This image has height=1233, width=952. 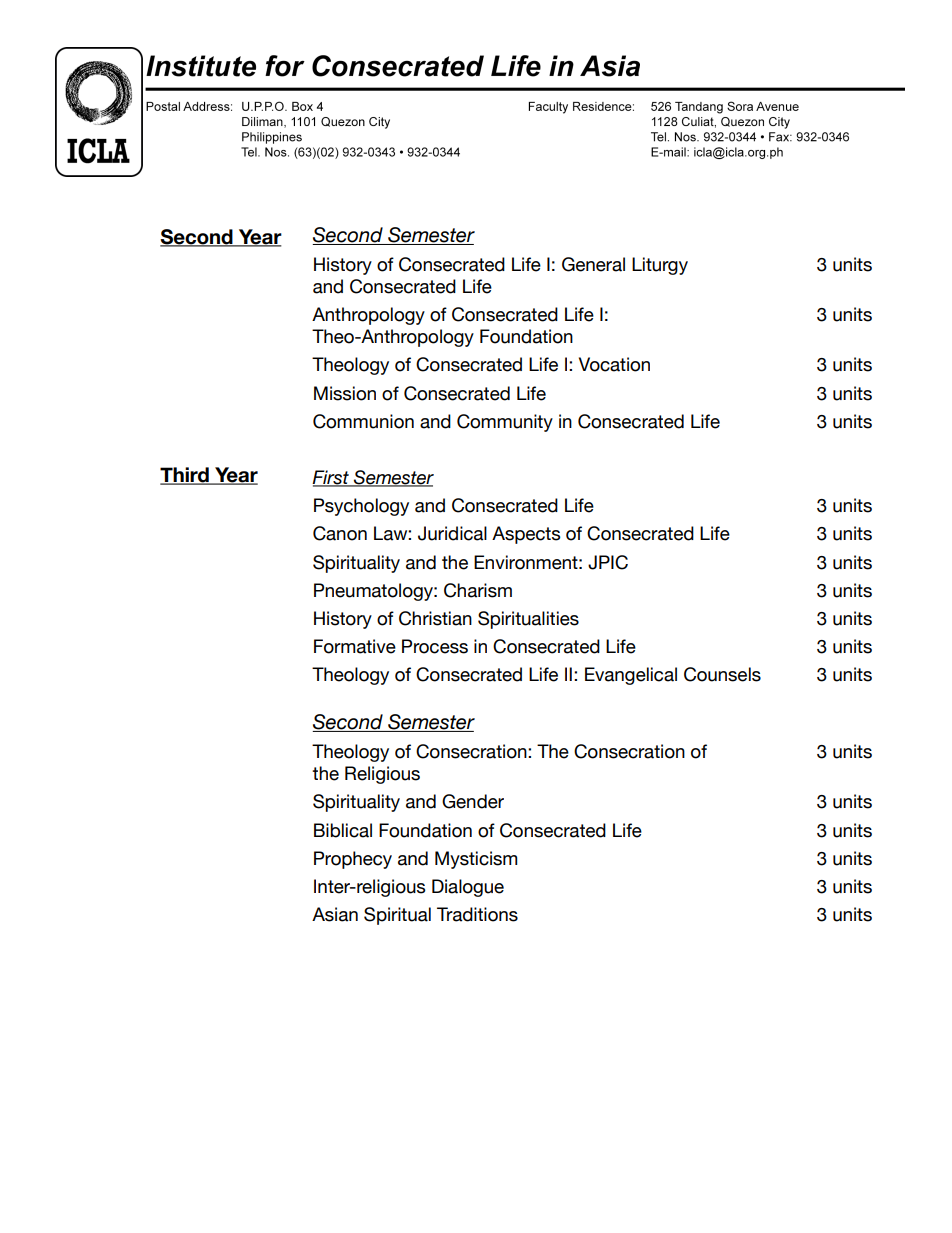 What do you see at coordinates (631, 676) in the image?
I see `Evangelical` at bounding box center [631, 676].
